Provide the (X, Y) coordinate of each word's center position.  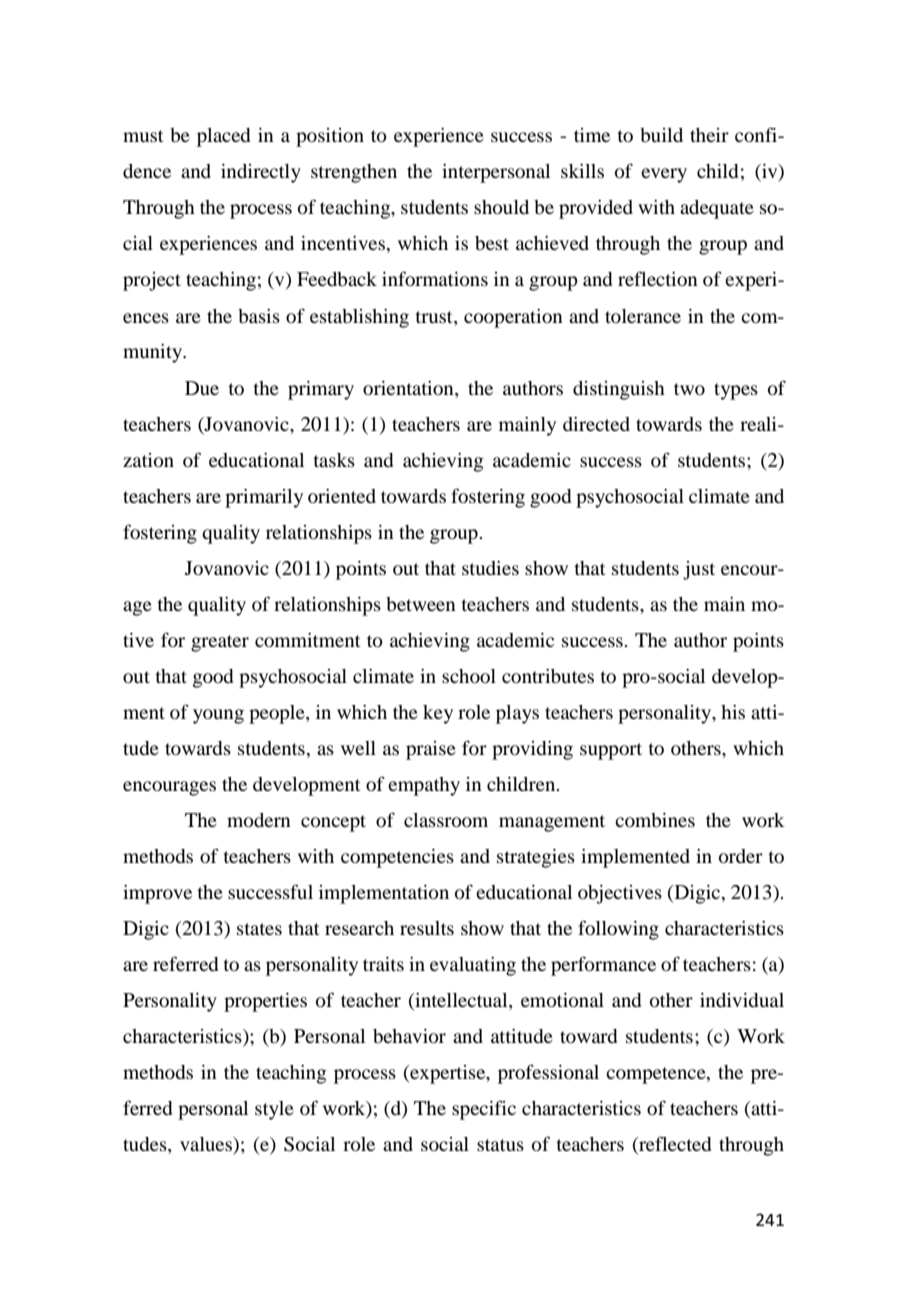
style (274, 1110)
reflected (674, 1145)
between (421, 604)
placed (223, 137)
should (501, 207)
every (664, 175)
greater (220, 643)
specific (484, 1110)
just (699, 570)
